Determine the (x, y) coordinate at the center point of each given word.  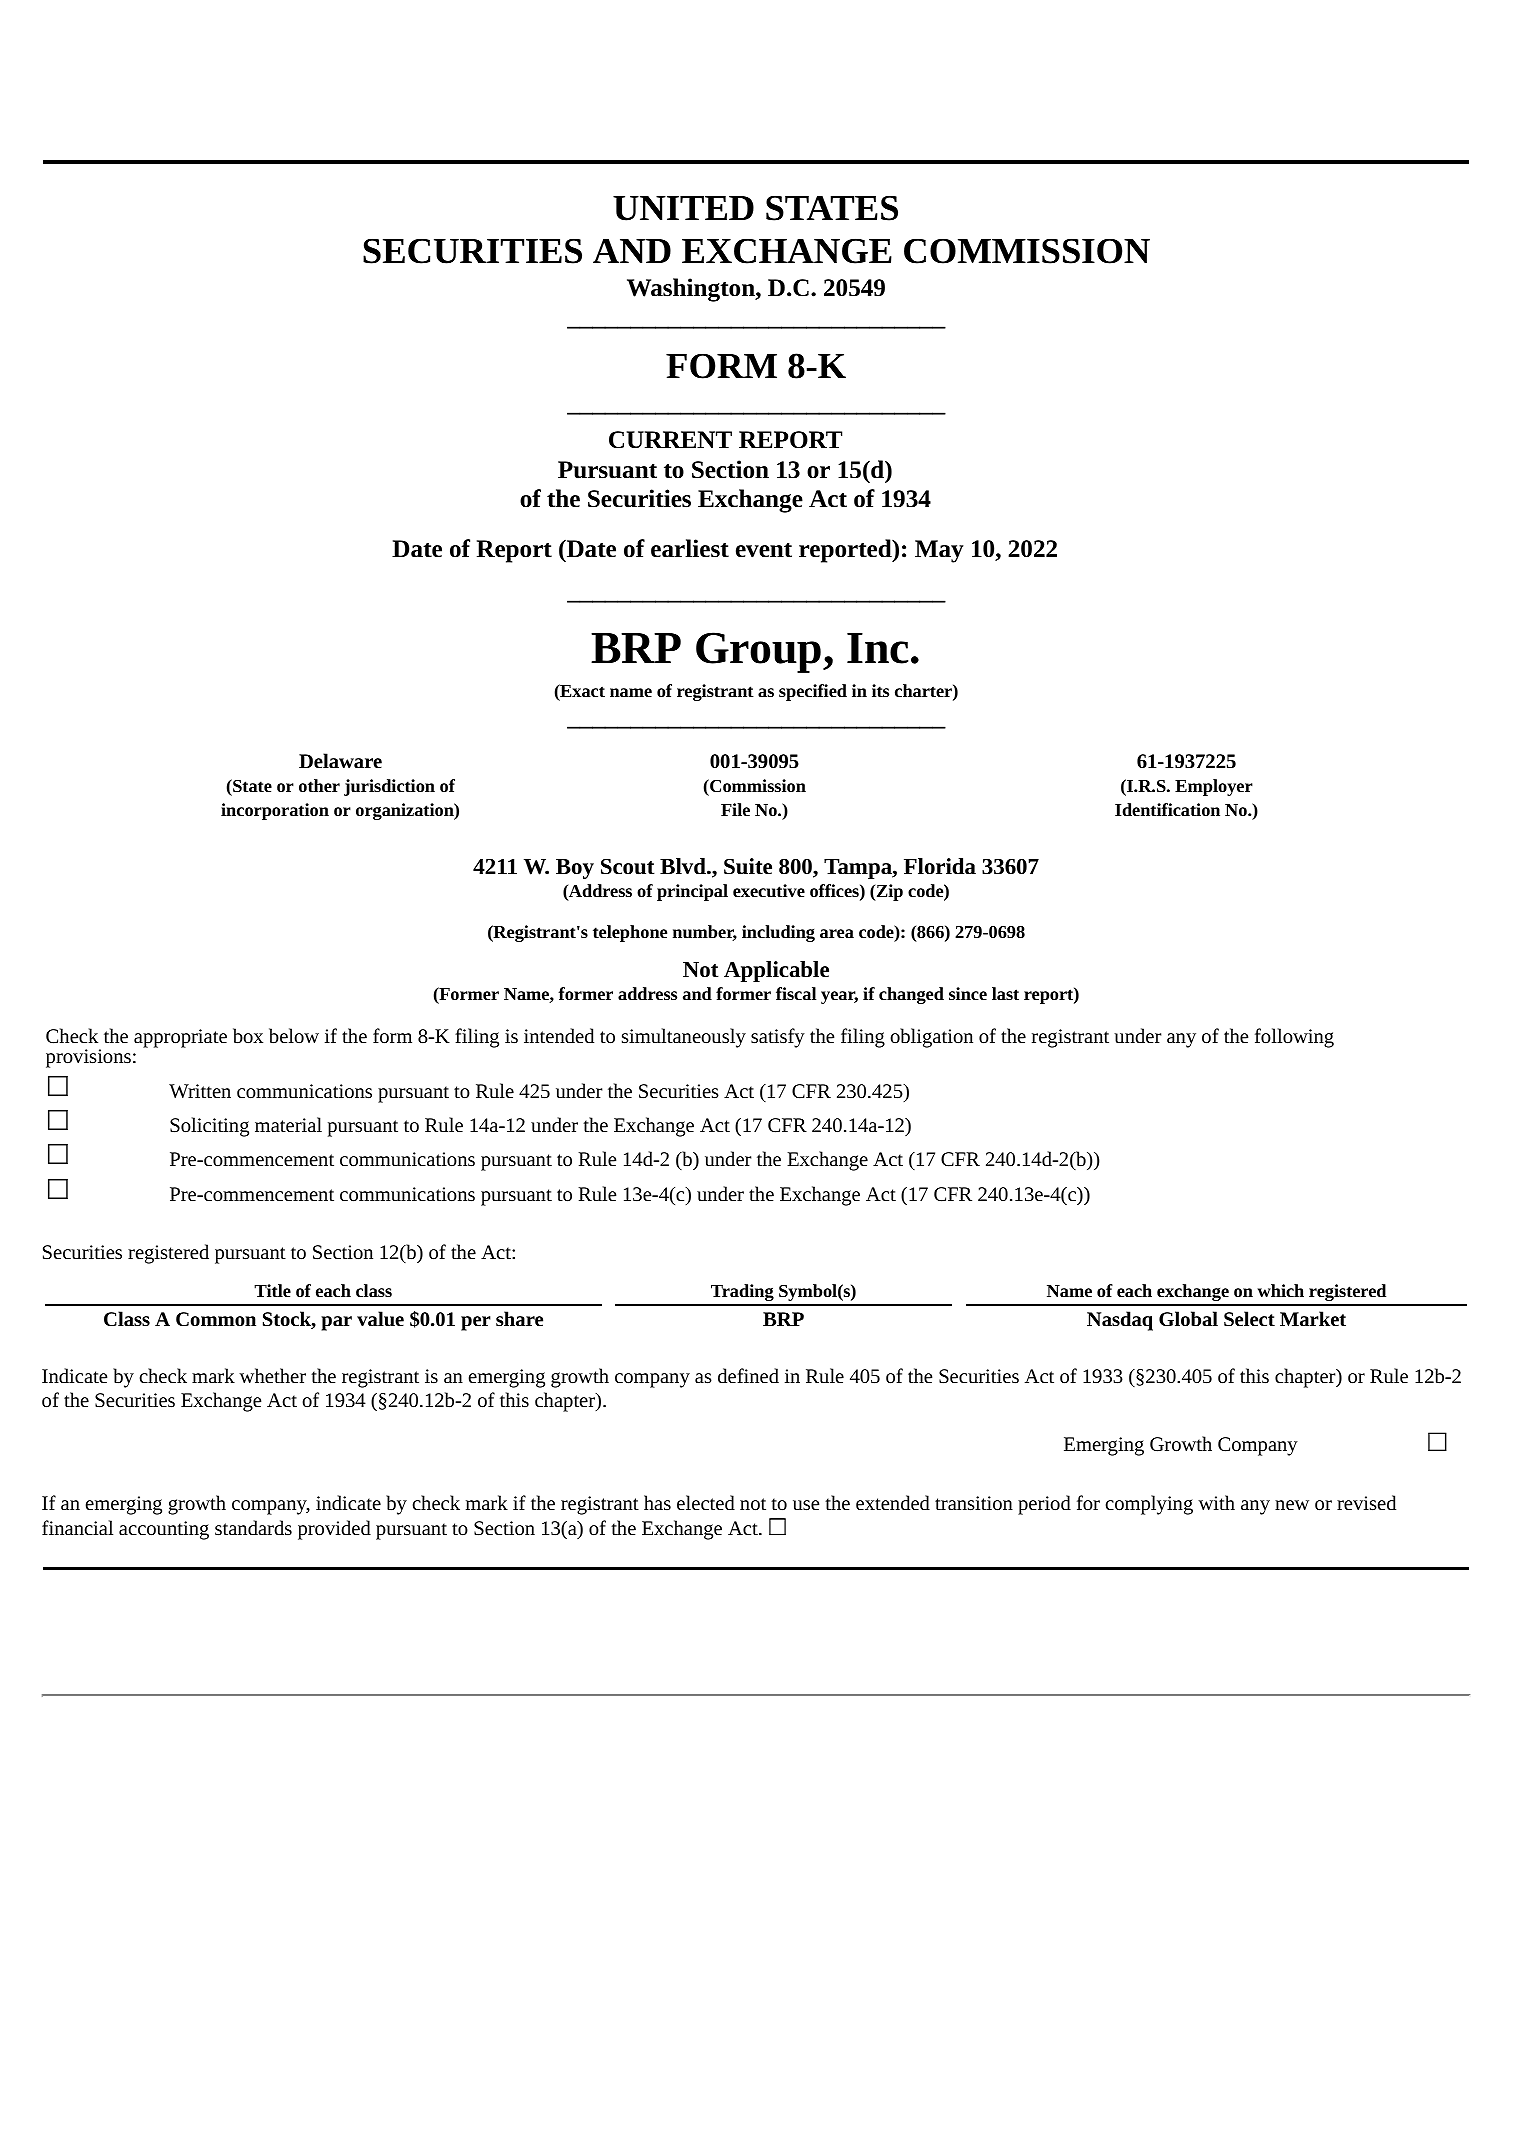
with (1216, 1502)
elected (706, 1502)
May (939, 551)
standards (253, 1527)
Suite (748, 866)
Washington (692, 290)
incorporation (275, 811)
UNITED (683, 208)
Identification (1167, 809)
